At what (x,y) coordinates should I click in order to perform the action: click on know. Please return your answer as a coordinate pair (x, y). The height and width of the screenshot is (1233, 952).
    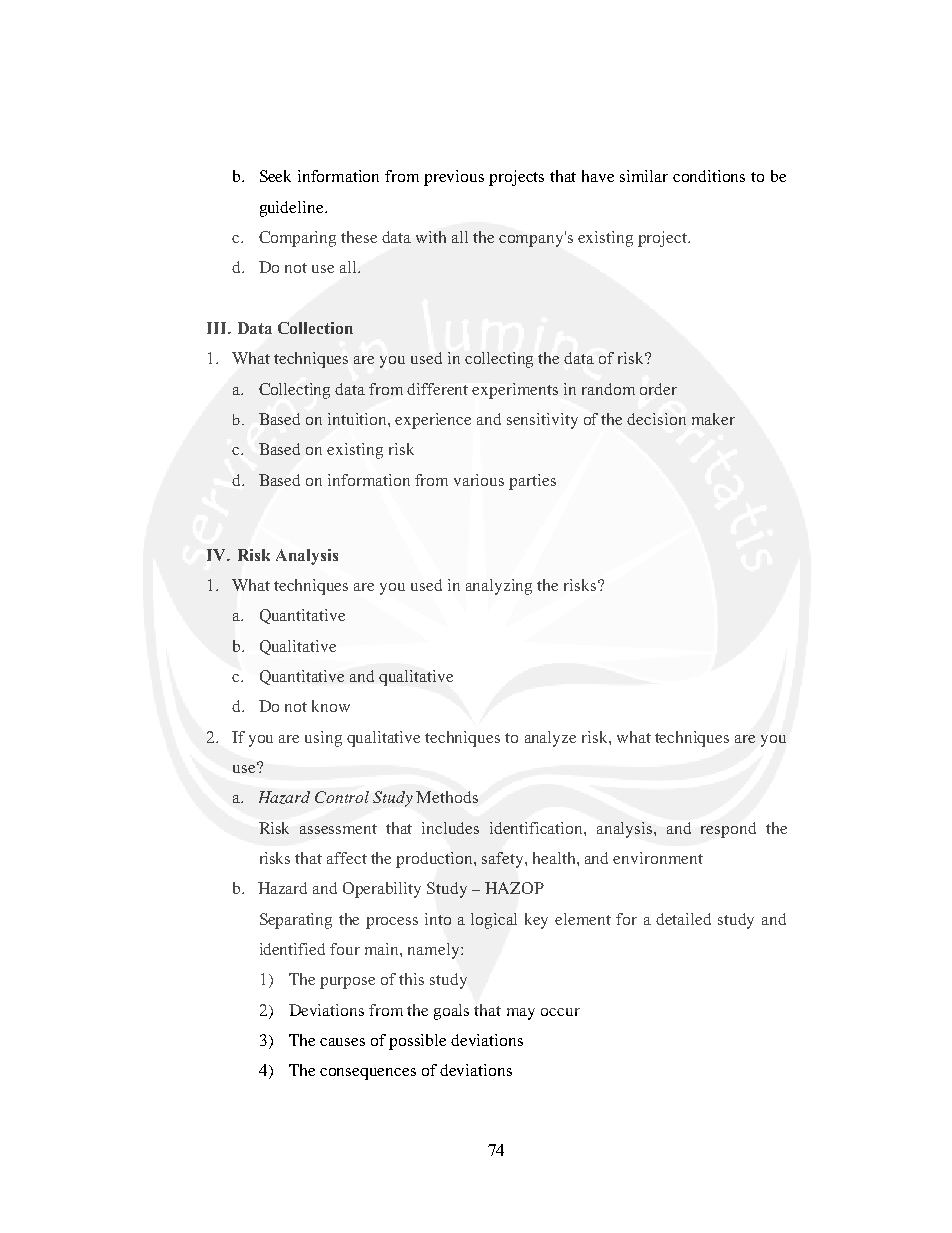
    Looking at the image, I should click on (331, 706).
